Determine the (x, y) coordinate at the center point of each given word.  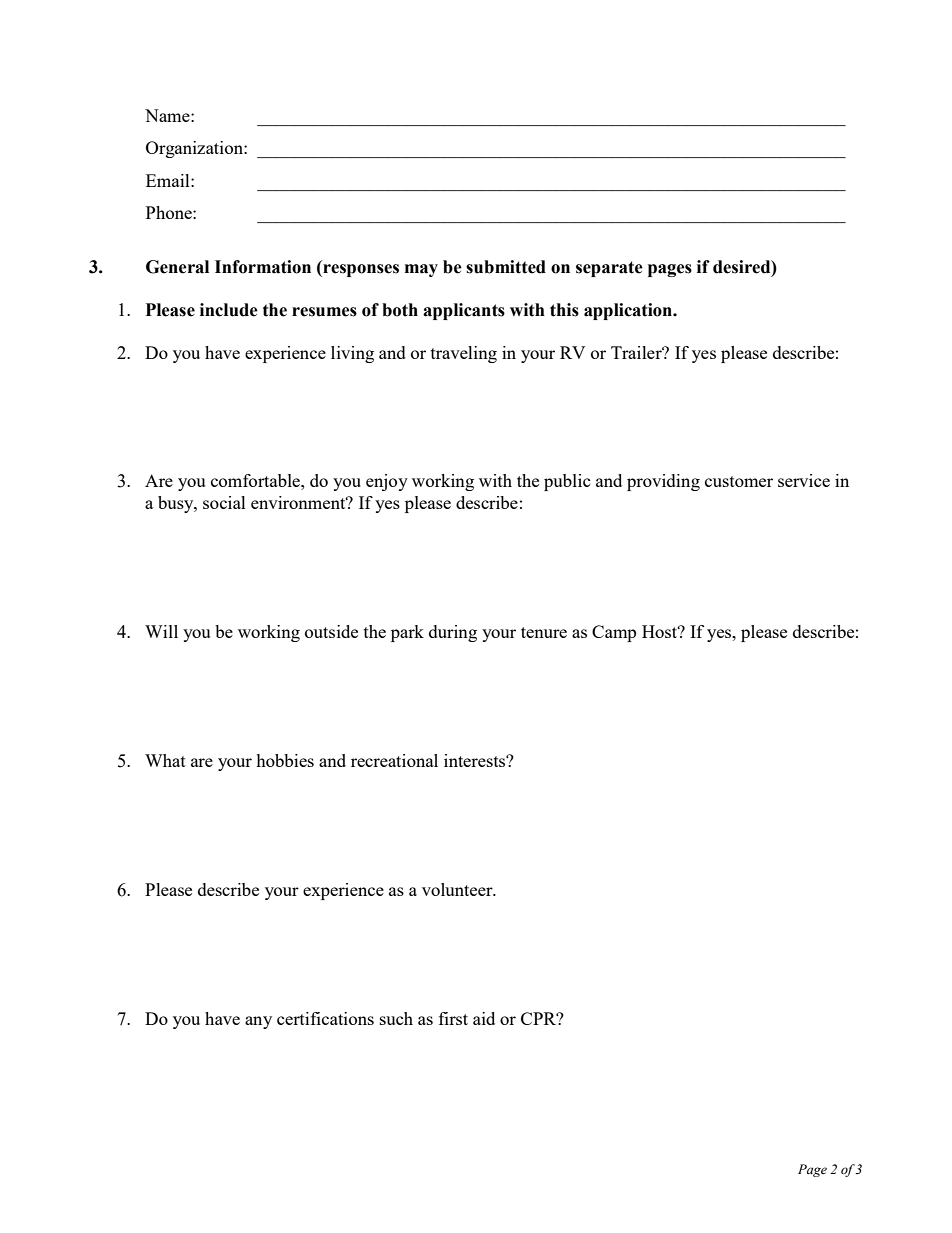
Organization (195, 149)
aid (484, 1018)
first (453, 1018)
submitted (506, 267)
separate (609, 269)
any (258, 1022)
